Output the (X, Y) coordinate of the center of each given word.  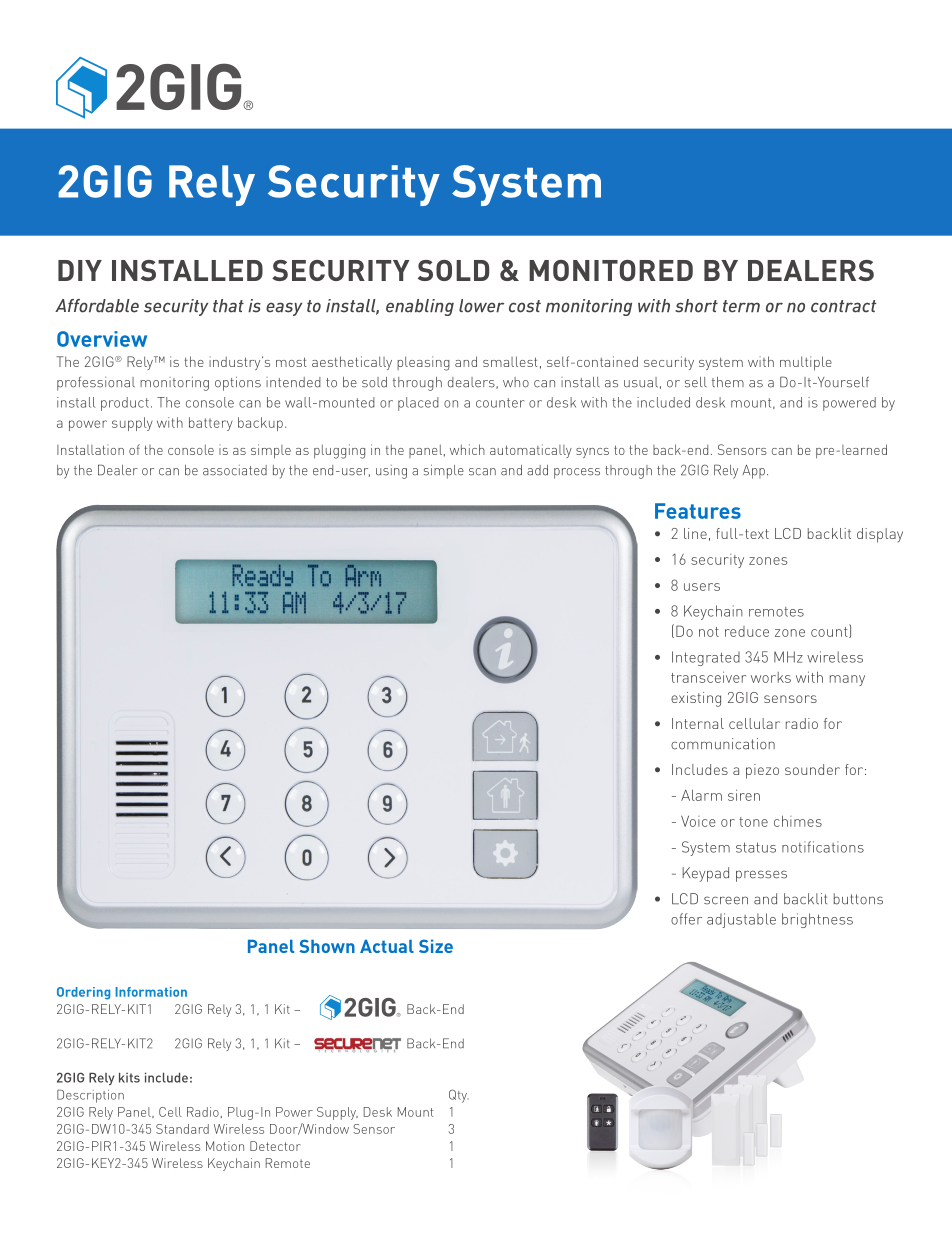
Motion (225, 1146)
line (695, 533)
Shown (327, 946)
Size (436, 946)
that (228, 306)
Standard (182, 1129)
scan (482, 472)
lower (481, 306)
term (741, 306)
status (756, 847)
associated (235, 470)
